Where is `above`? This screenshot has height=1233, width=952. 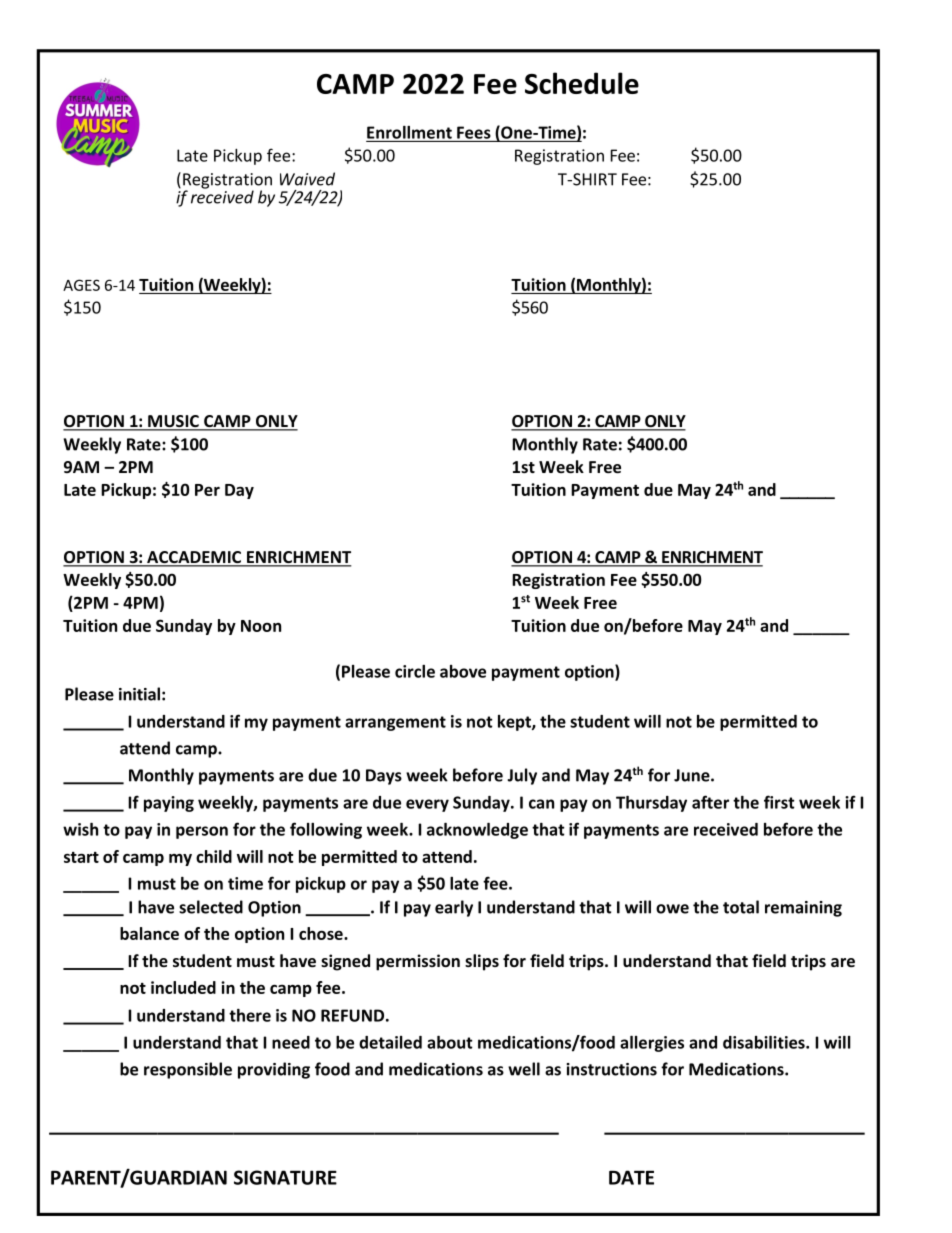 above is located at coordinates (463, 671).
